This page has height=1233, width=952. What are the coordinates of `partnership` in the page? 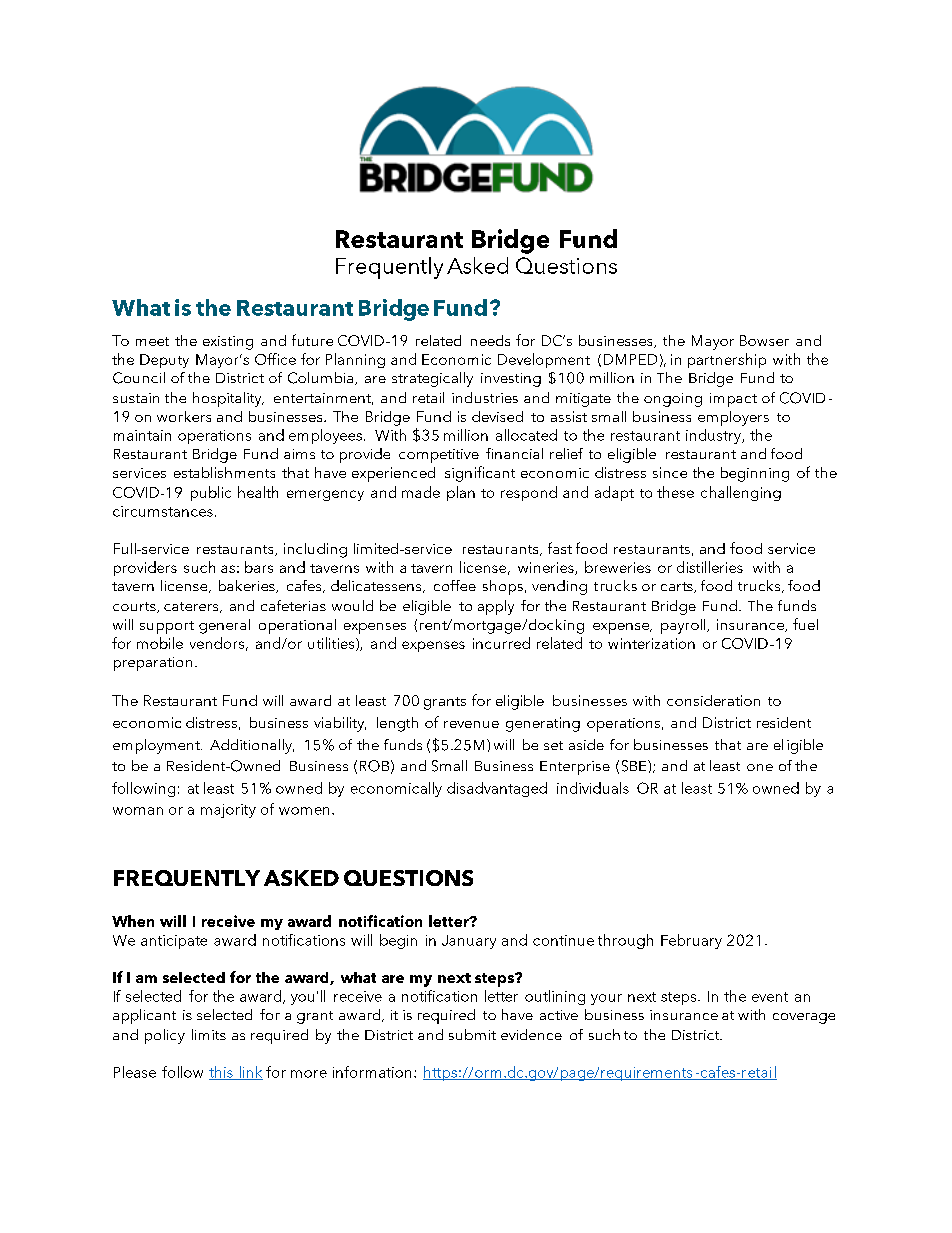 It's located at (727, 360).
